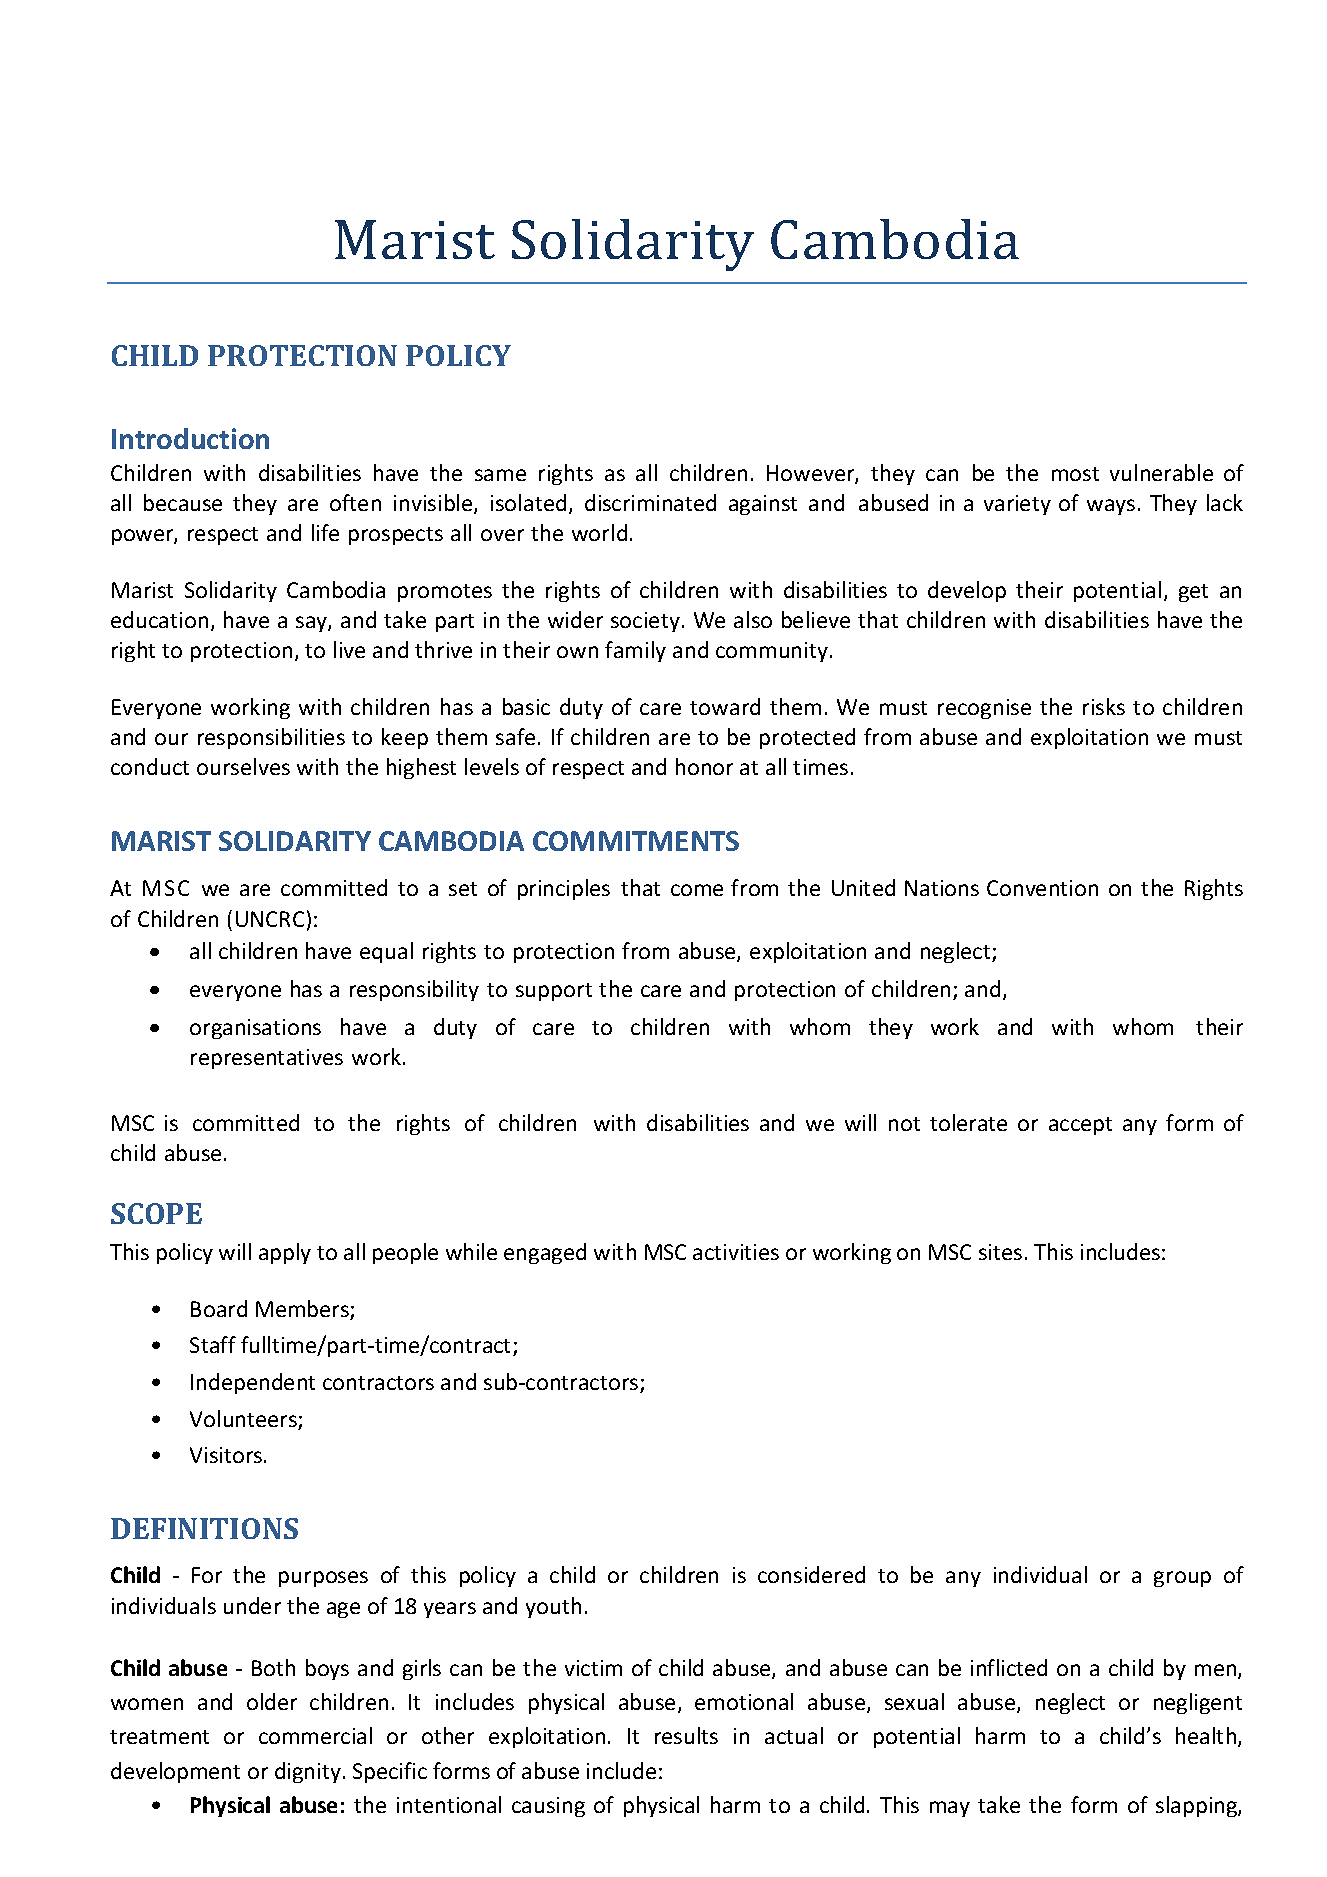 This image has width=1327, height=1877. I want to click on often, so click(355, 502).
